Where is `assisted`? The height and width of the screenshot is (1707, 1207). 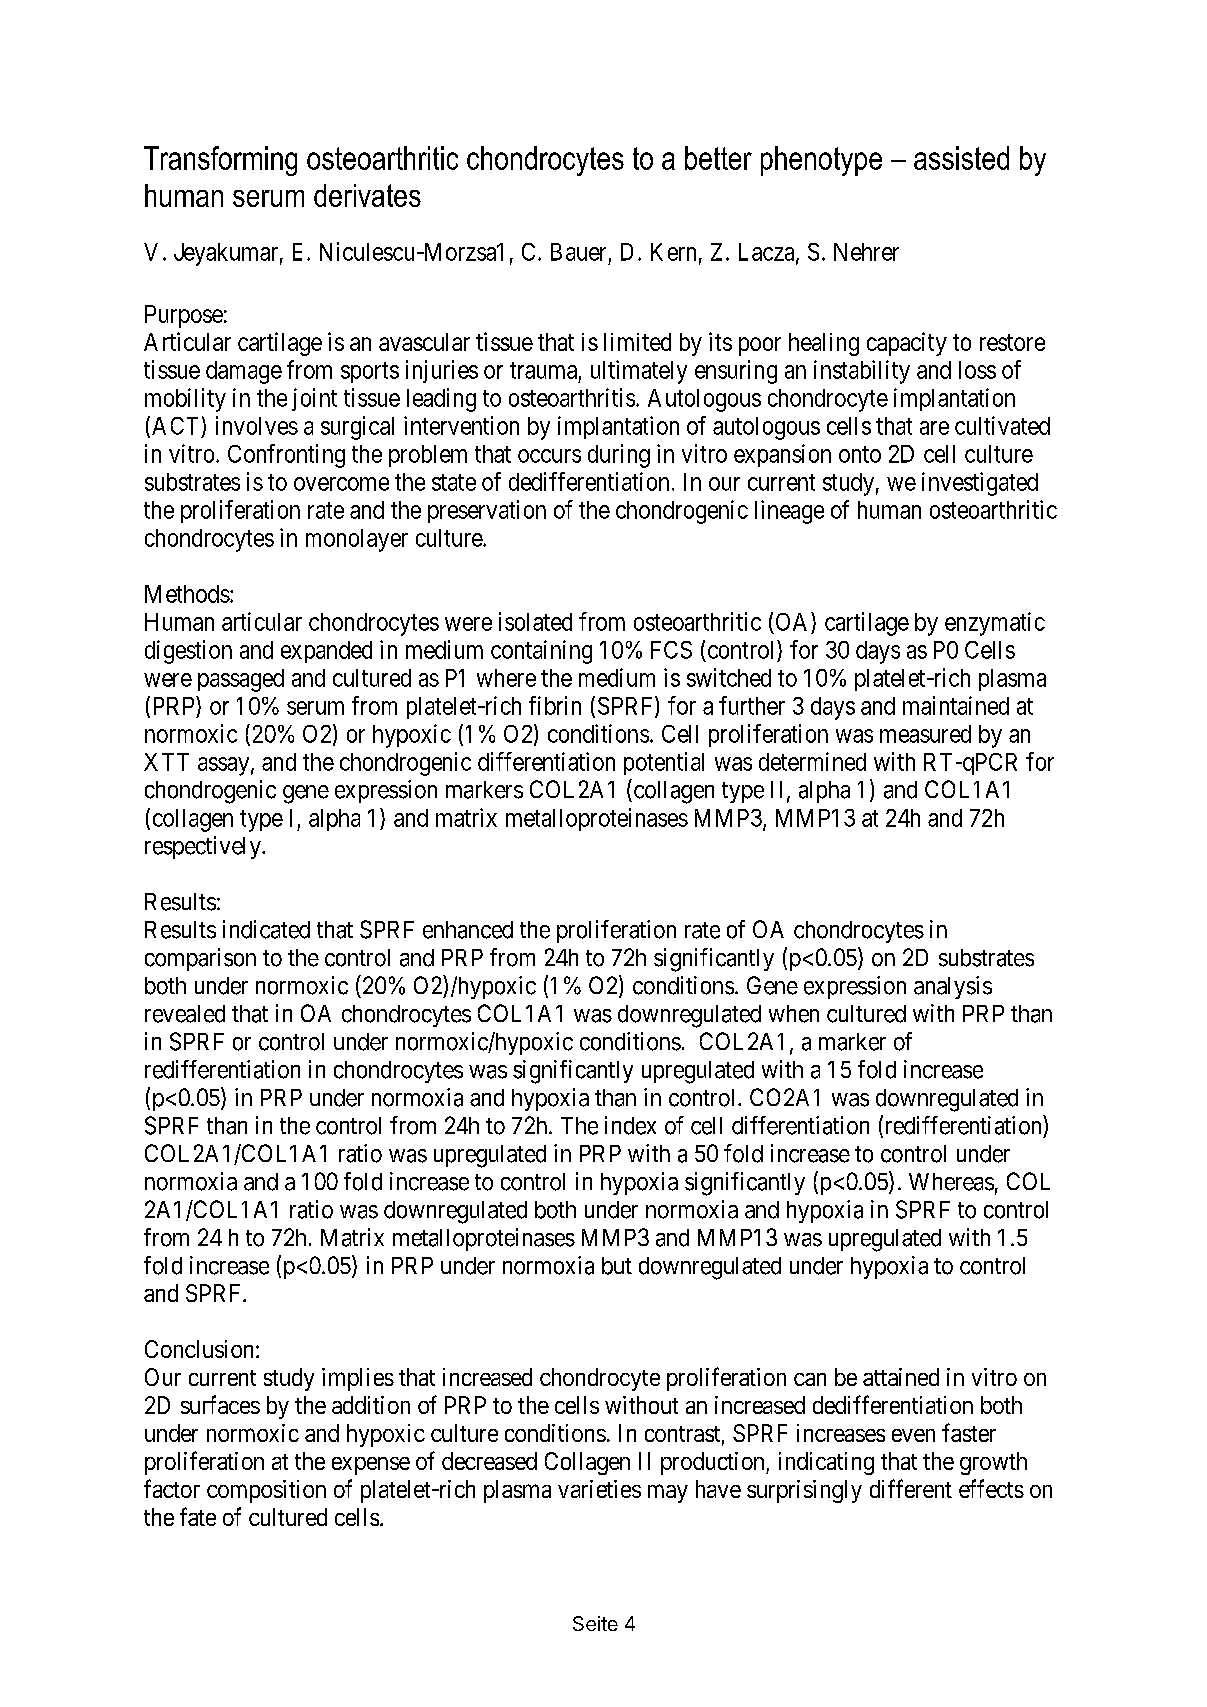
assisted is located at coordinates (961, 158).
